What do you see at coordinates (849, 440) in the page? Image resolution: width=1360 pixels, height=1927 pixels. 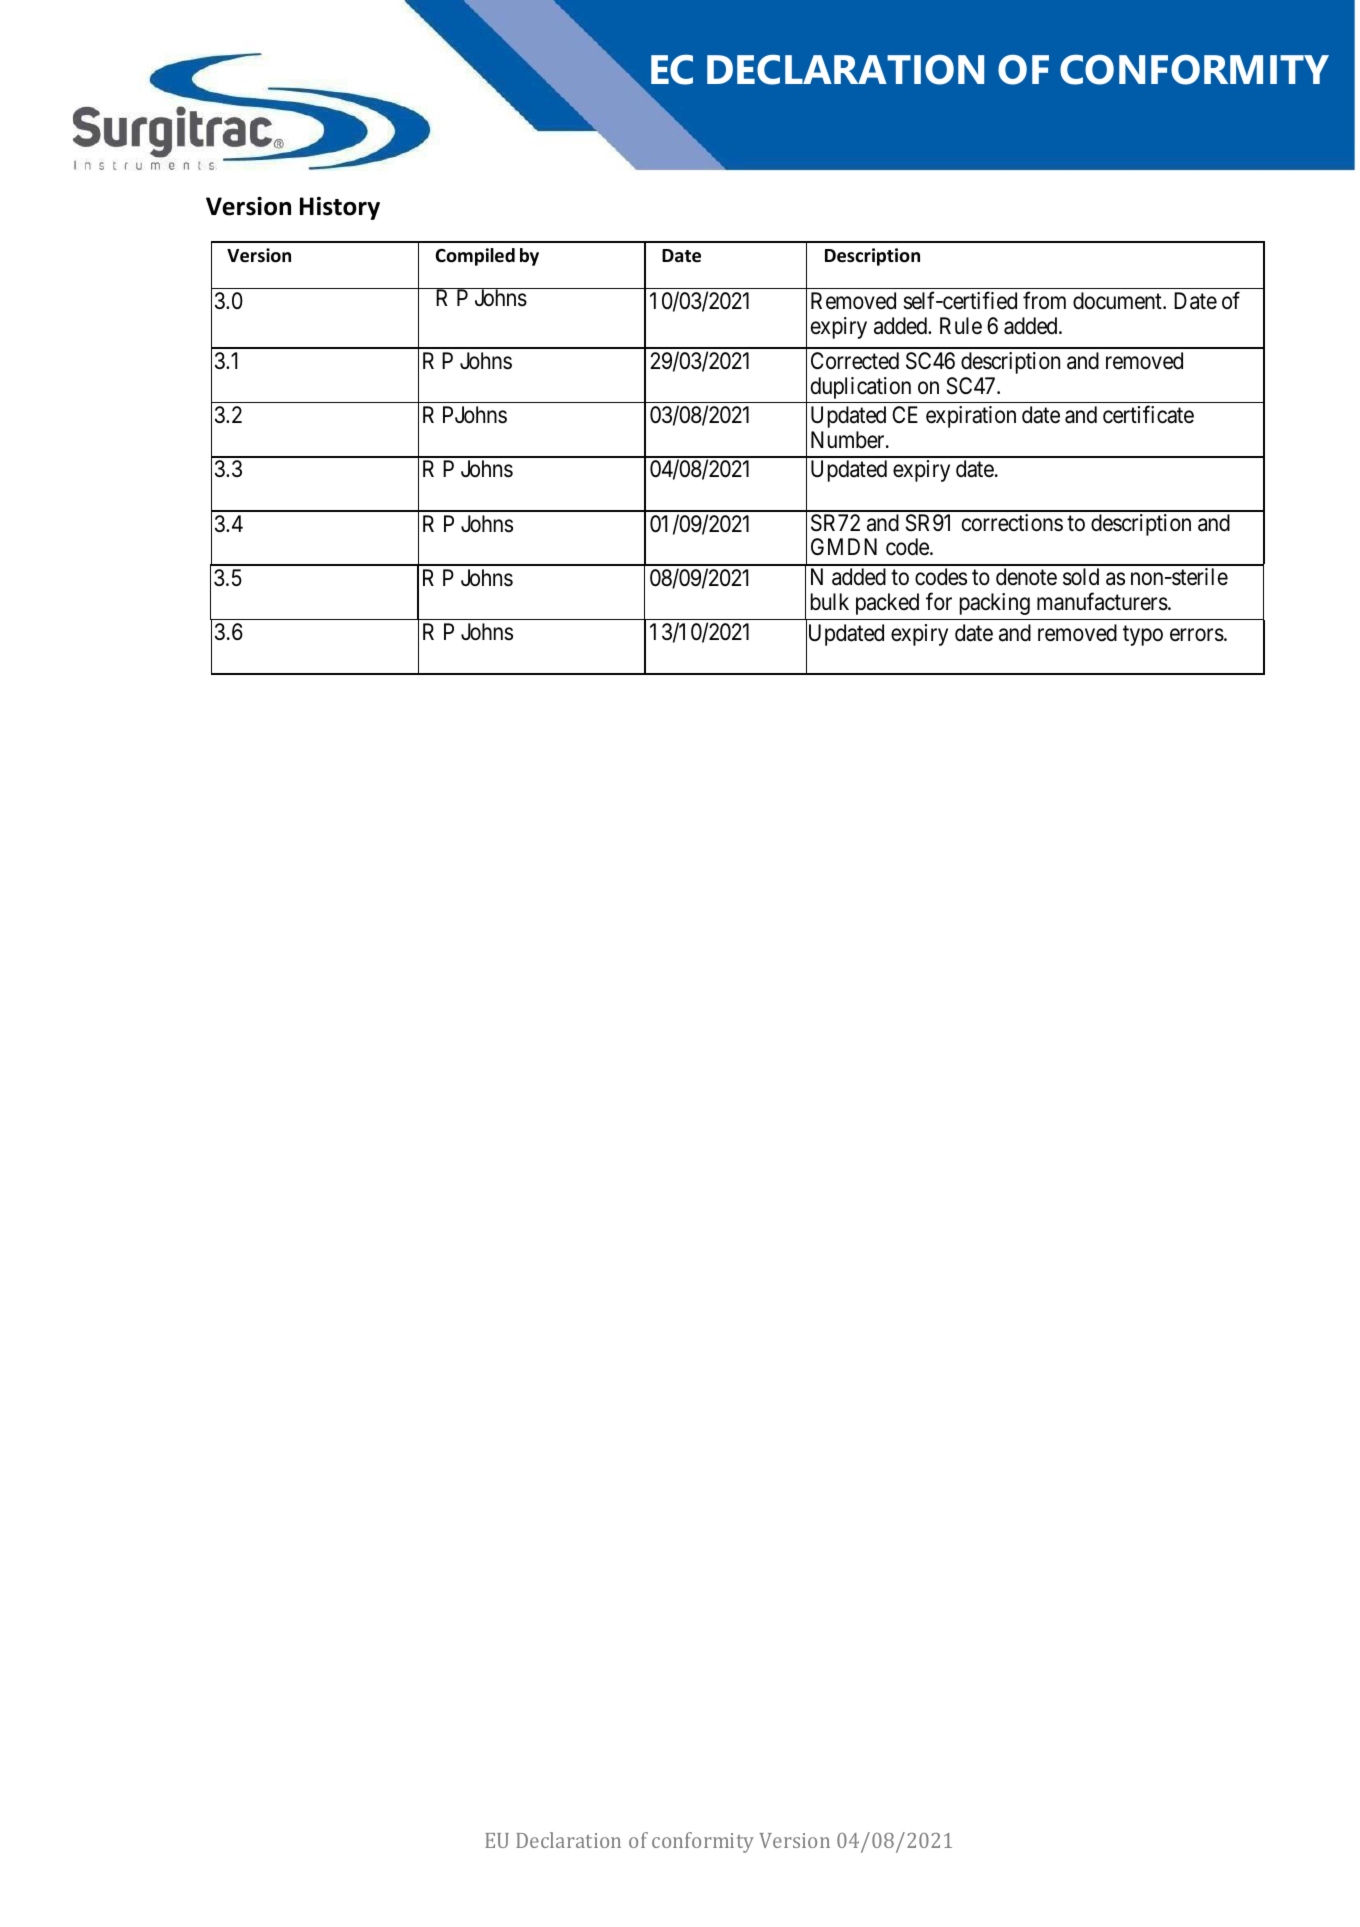 I see `Number` at bounding box center [849, 440].
